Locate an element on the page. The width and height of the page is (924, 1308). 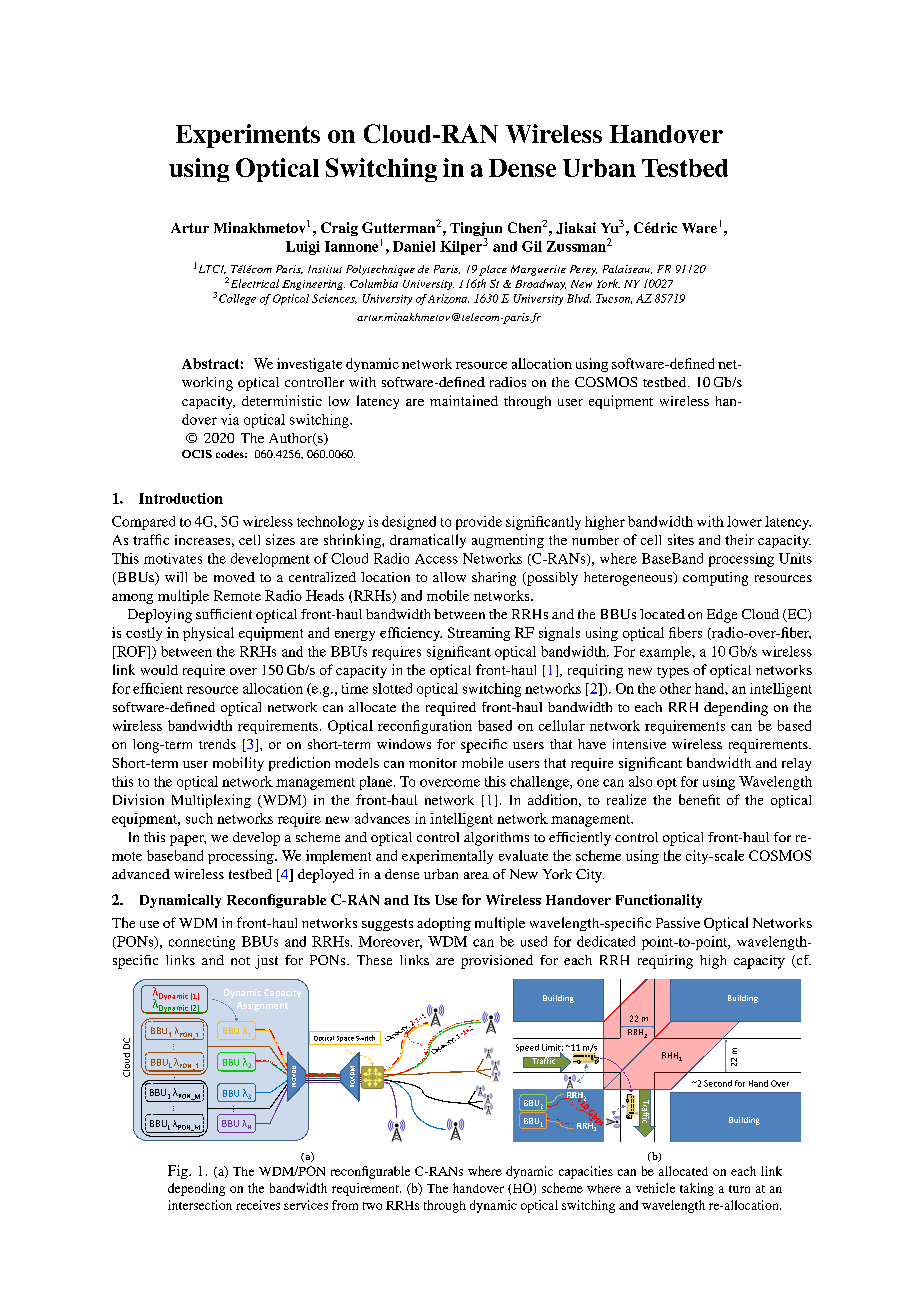
maintained is located at coordinates (464, 400).
